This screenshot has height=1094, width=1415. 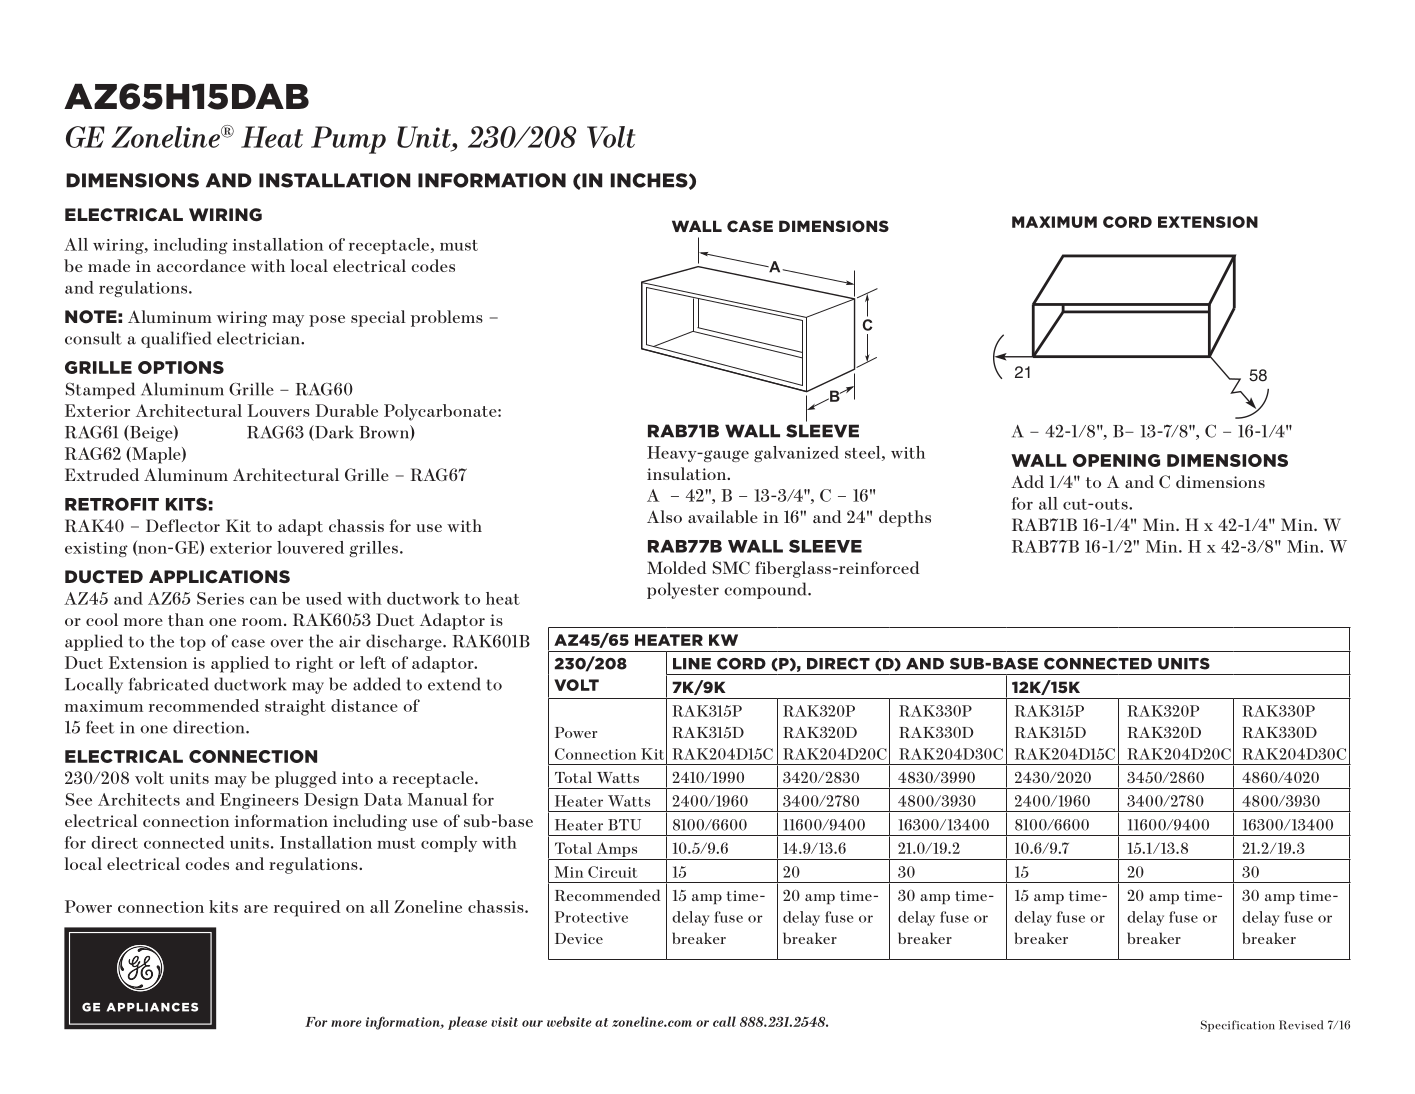 I want to click on website, so click(x=569, y=1021).
